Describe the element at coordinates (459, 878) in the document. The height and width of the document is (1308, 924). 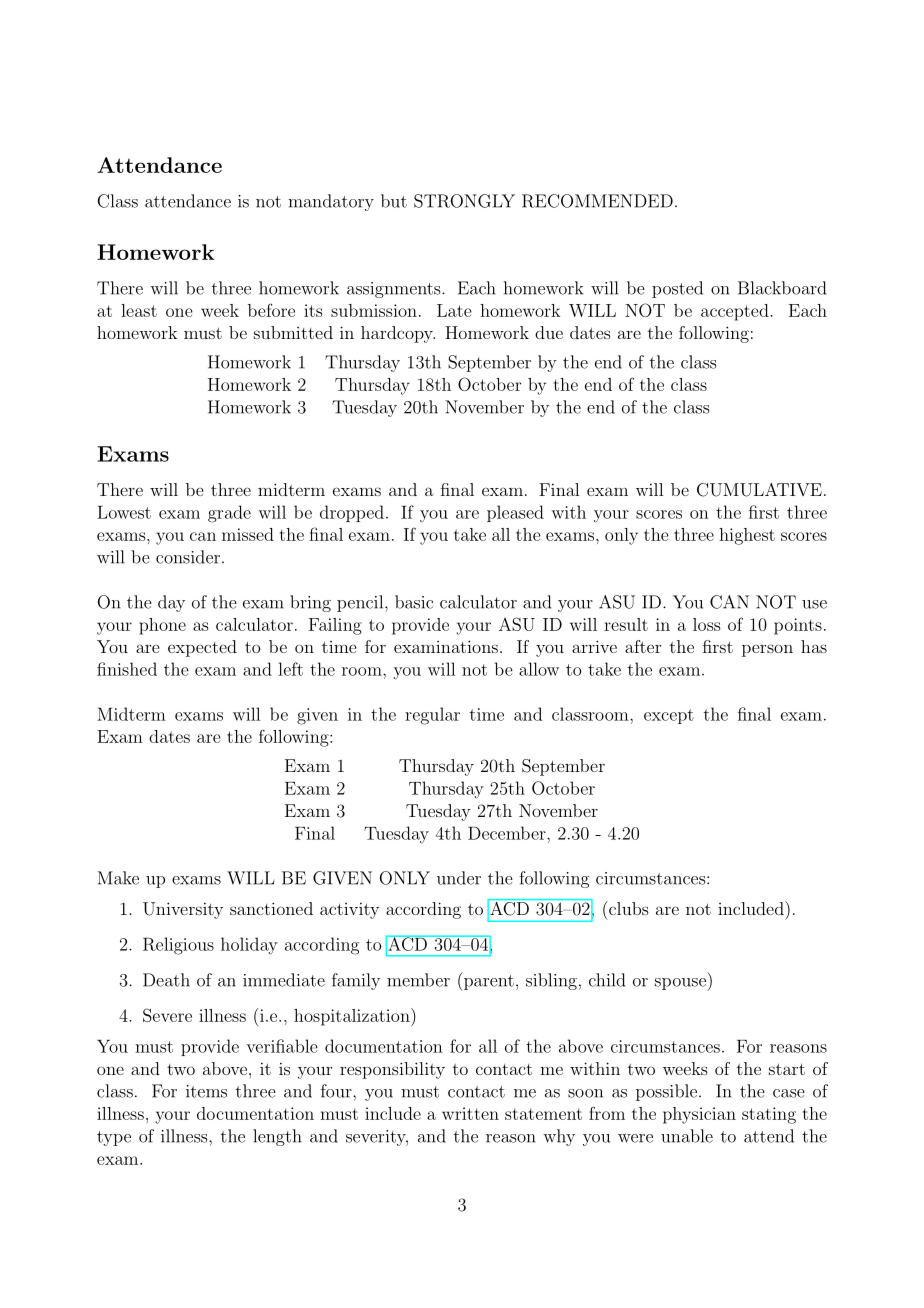
I see `under` at that location.
